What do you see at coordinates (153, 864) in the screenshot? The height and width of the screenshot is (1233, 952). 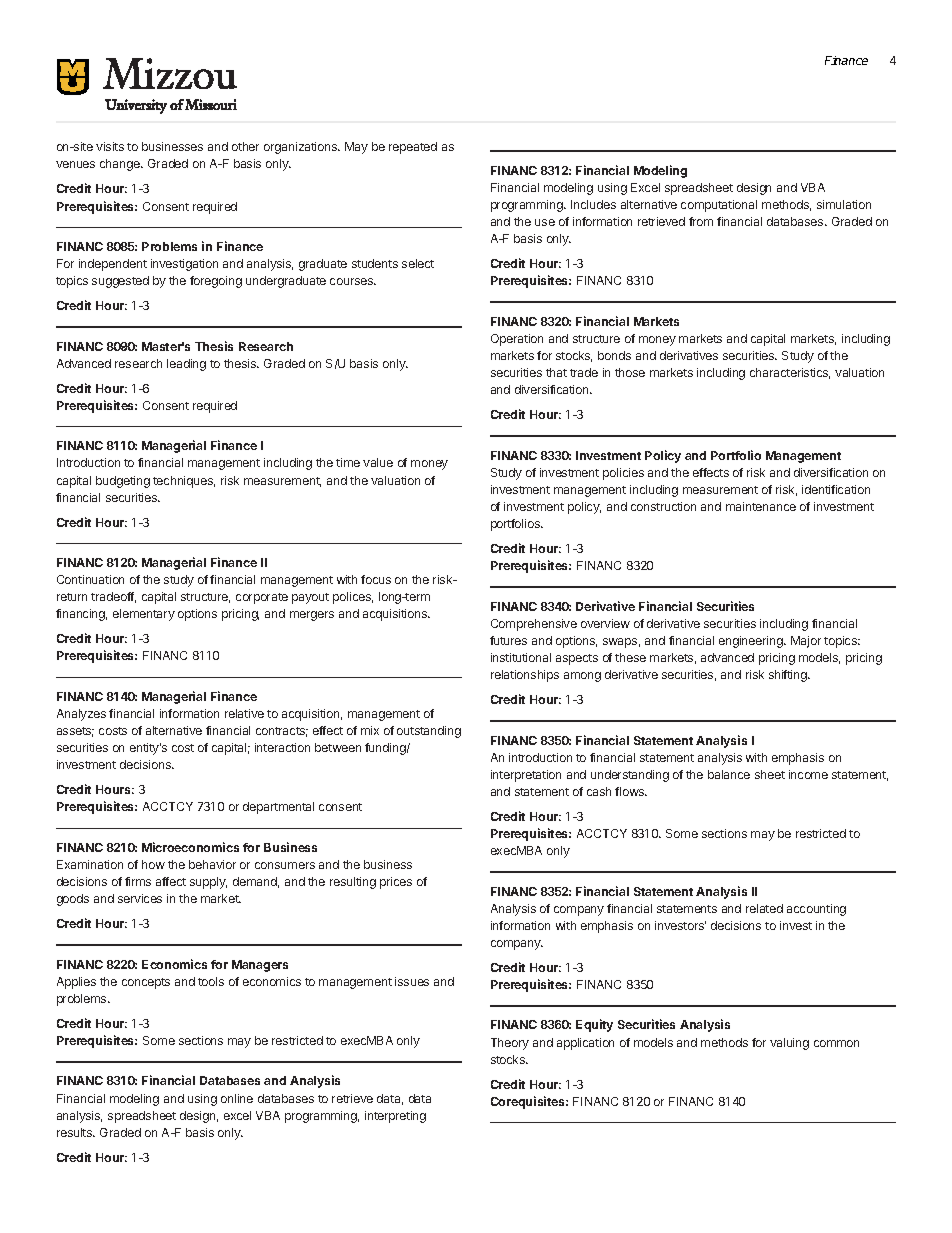 I see `how` at bounding box center [153, 864].
